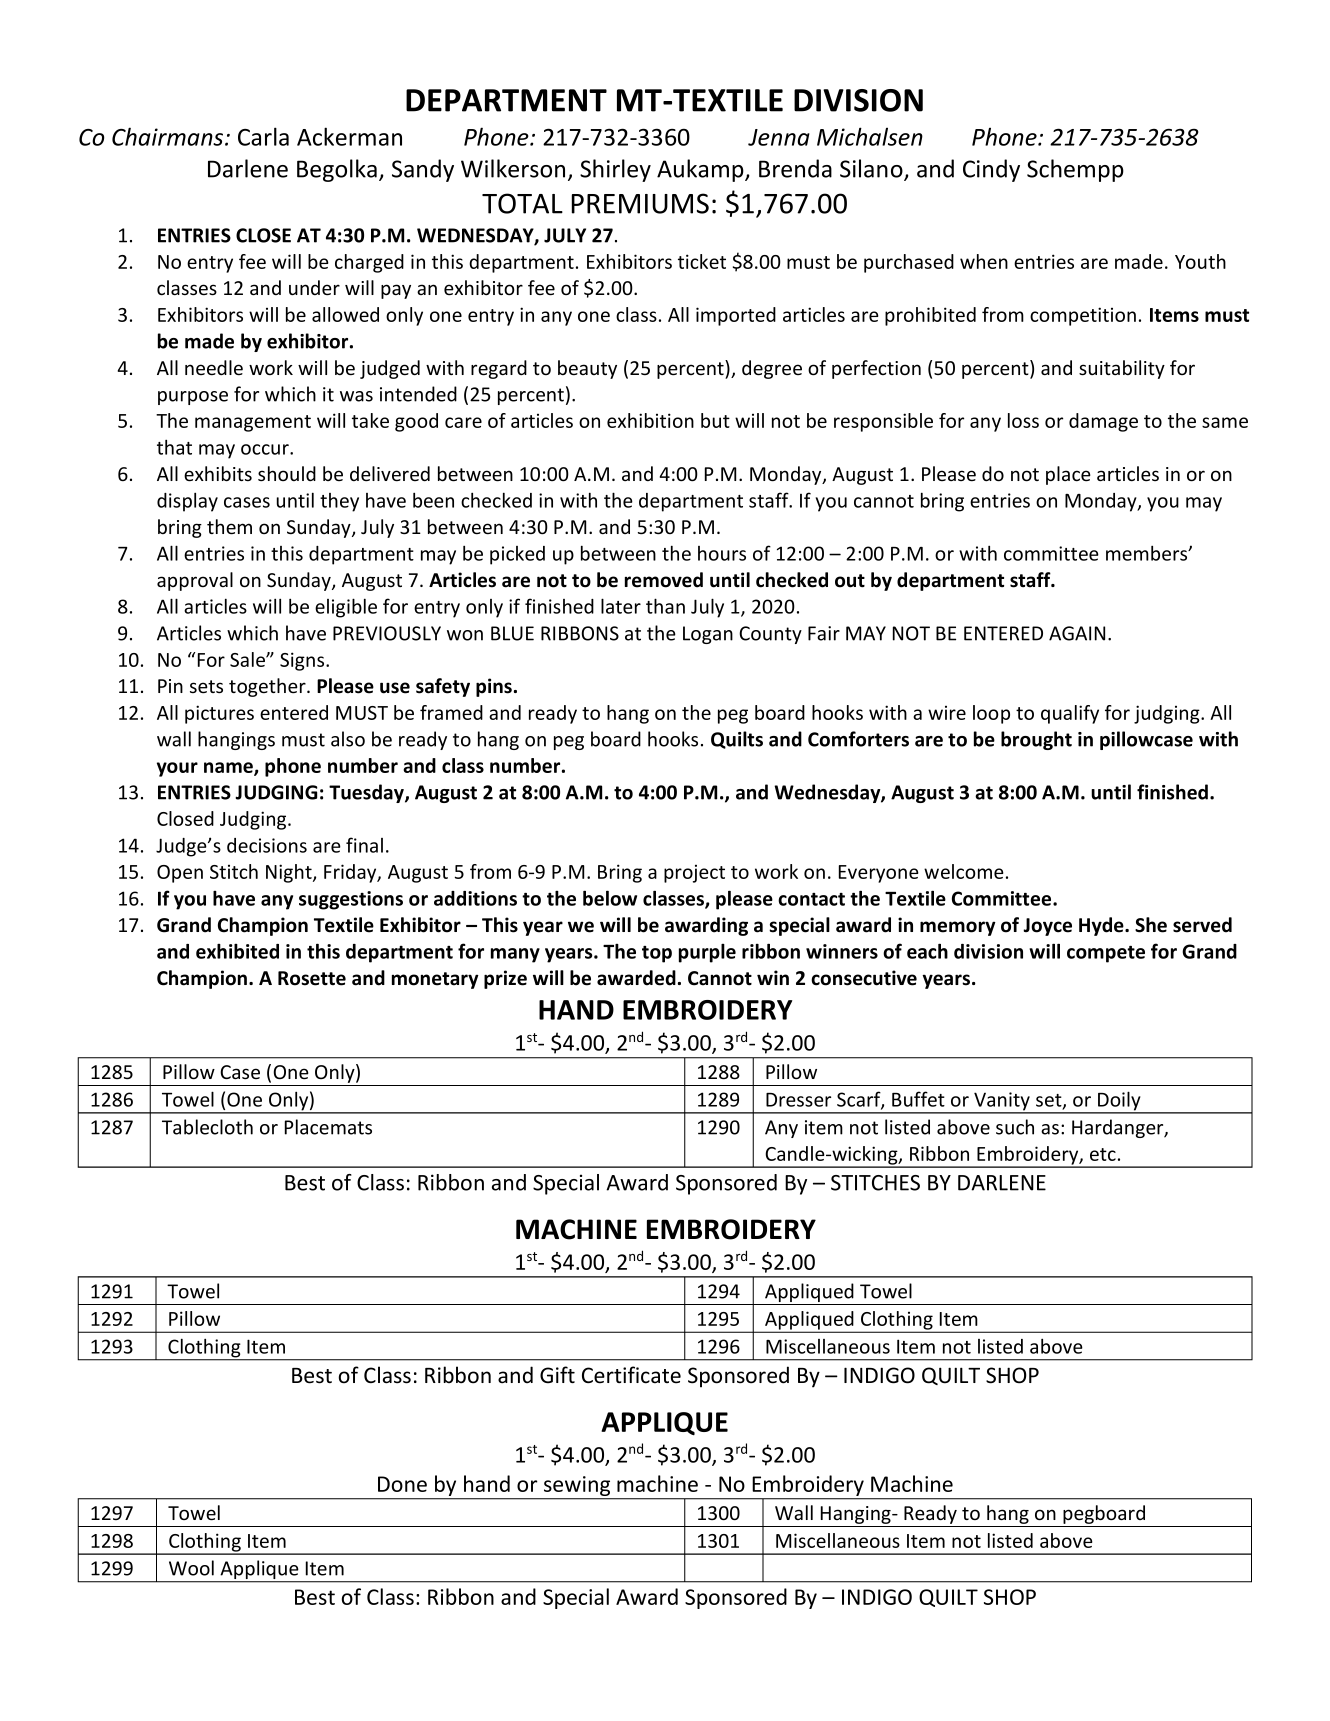  What do you see at coordinates (290, 873) in the screenshot?
I see `Night` at bounding box center [290, 873].
